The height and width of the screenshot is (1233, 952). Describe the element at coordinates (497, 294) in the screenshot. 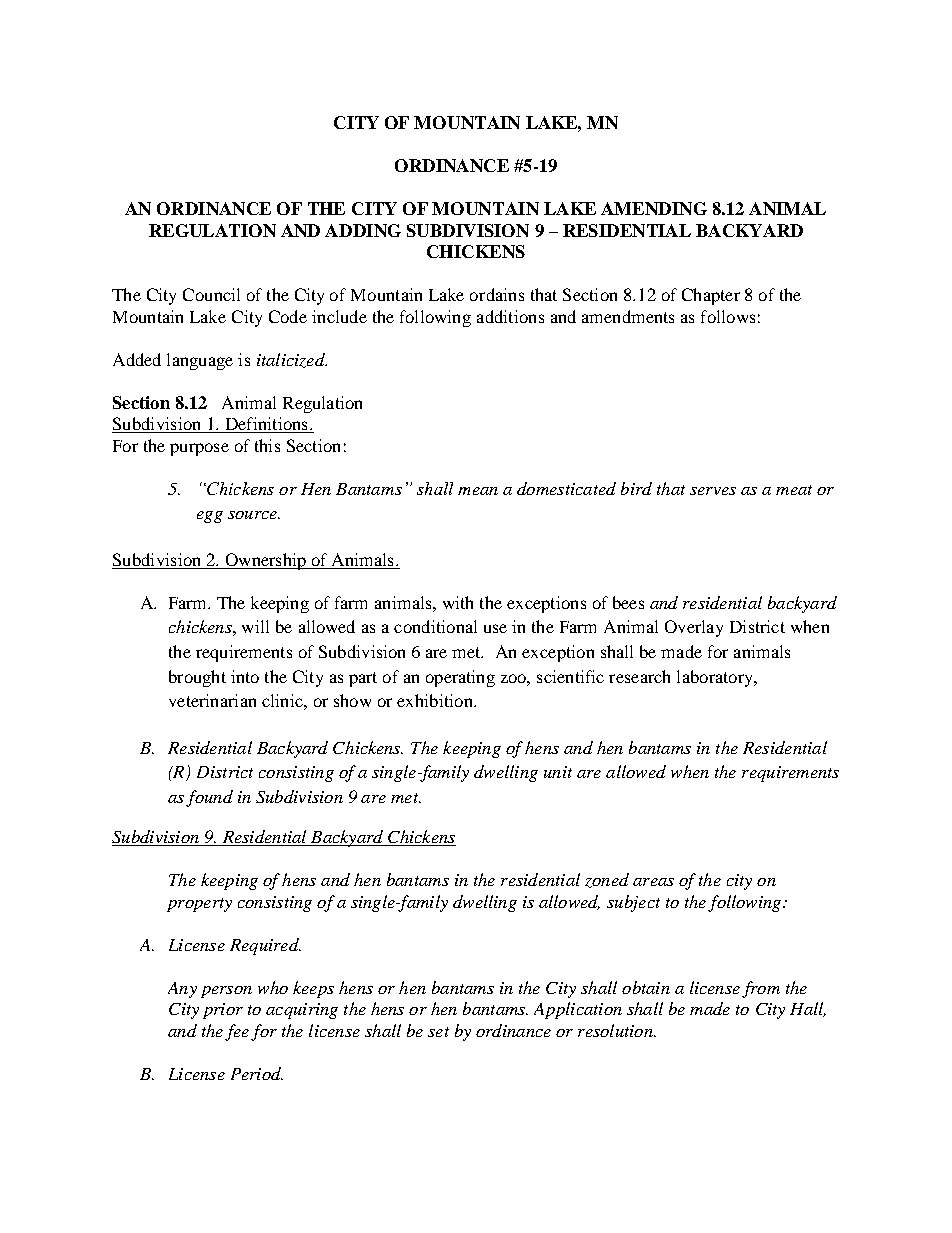

I see `ordains` at that location.
